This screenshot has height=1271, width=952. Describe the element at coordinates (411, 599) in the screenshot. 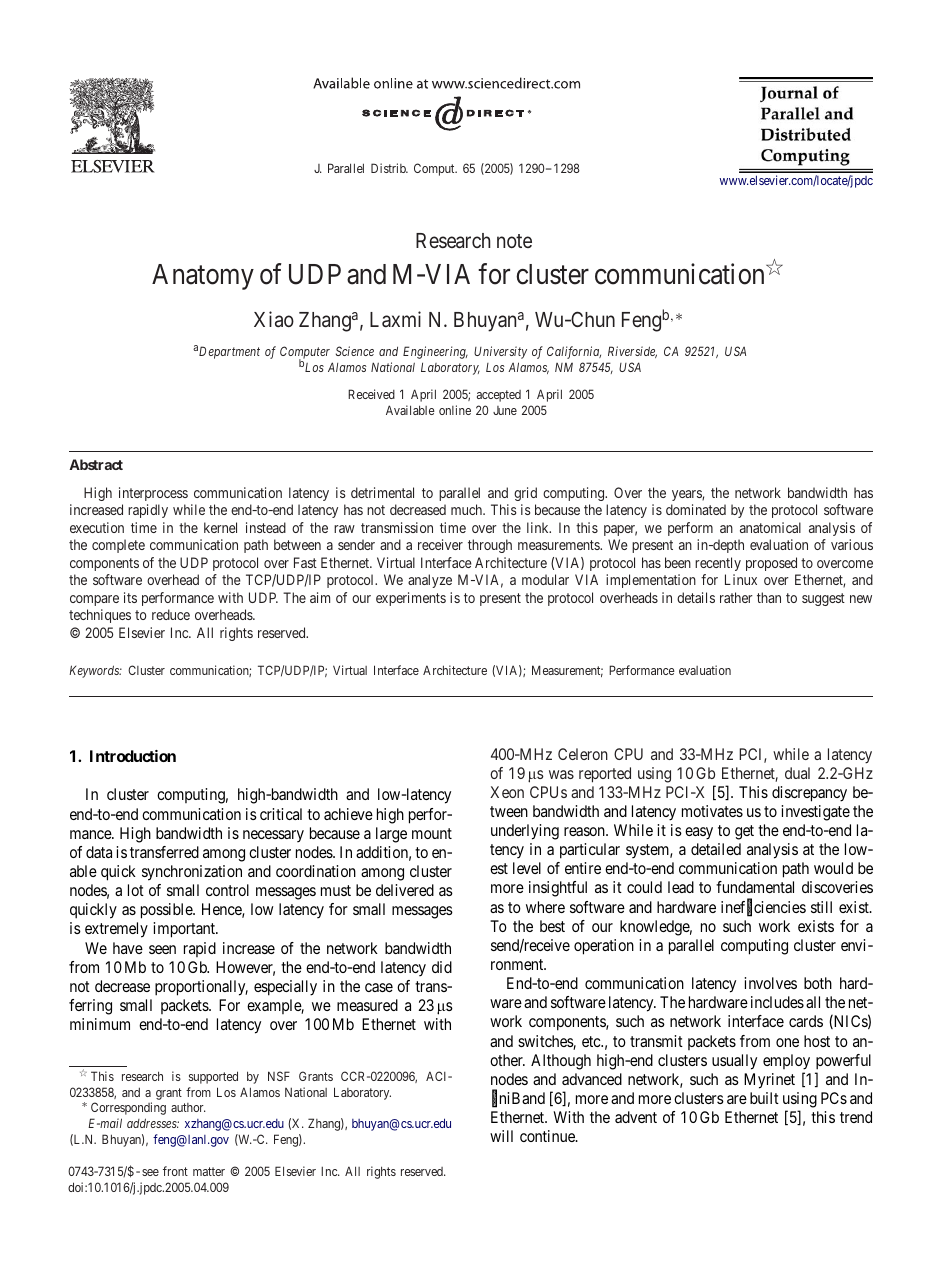

I see `experiments` at that location.
